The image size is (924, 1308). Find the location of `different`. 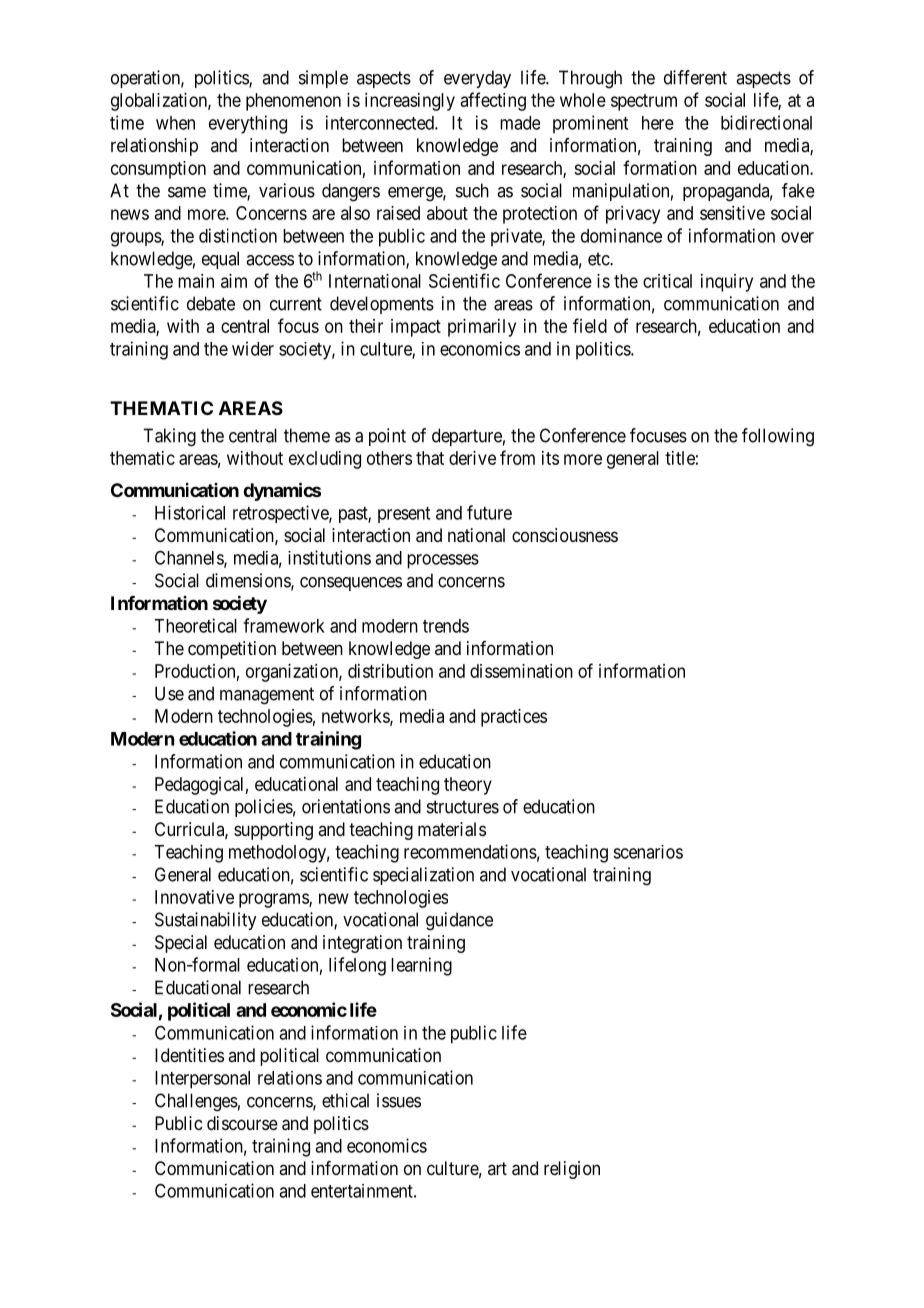

different is located at coordinates (695, 77).
